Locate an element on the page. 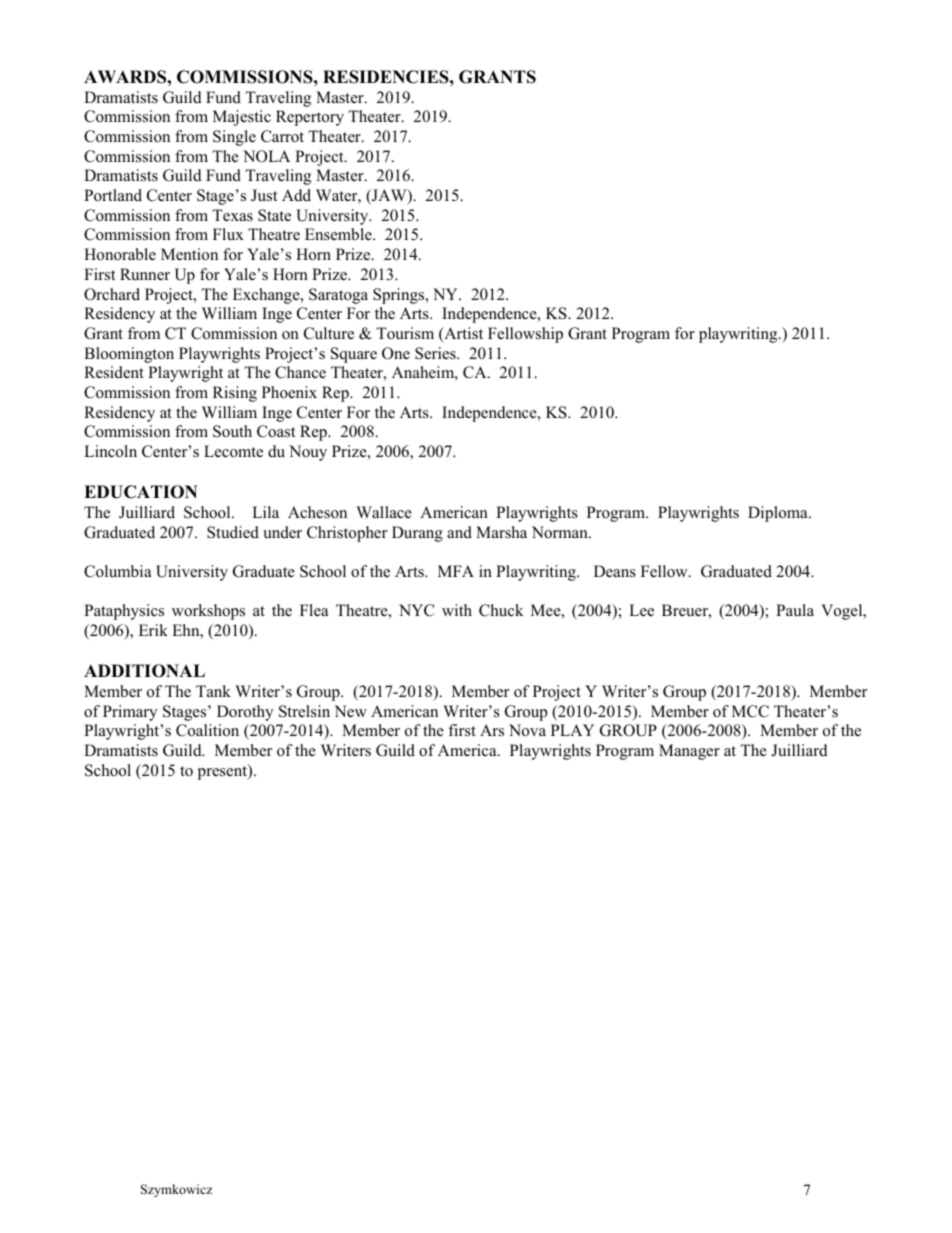 The width and height of the document is (952, 1233). Series is located at coordinates (436, 353).
